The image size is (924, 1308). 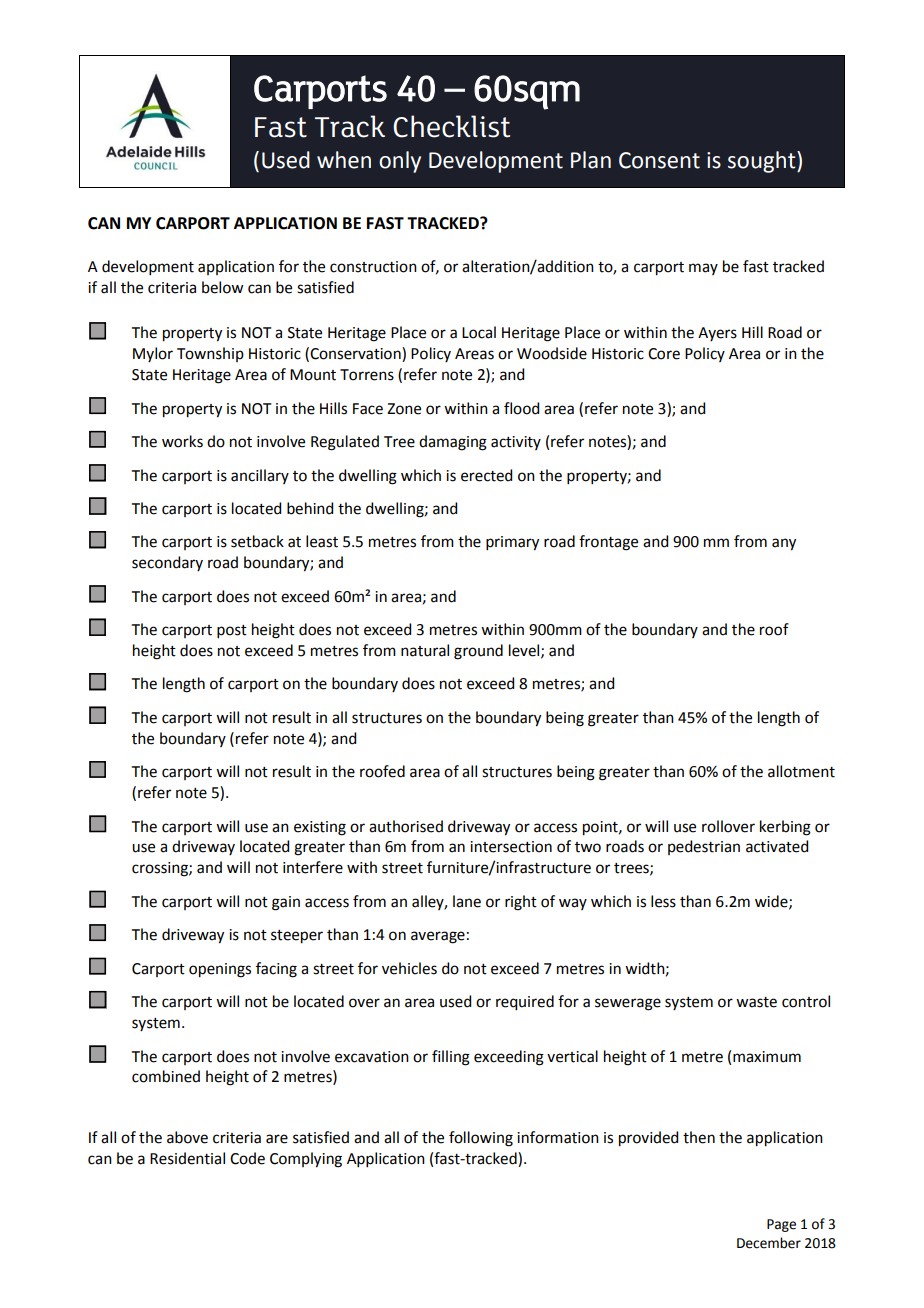 I want to click on following, so click(x=481, y=1139).
